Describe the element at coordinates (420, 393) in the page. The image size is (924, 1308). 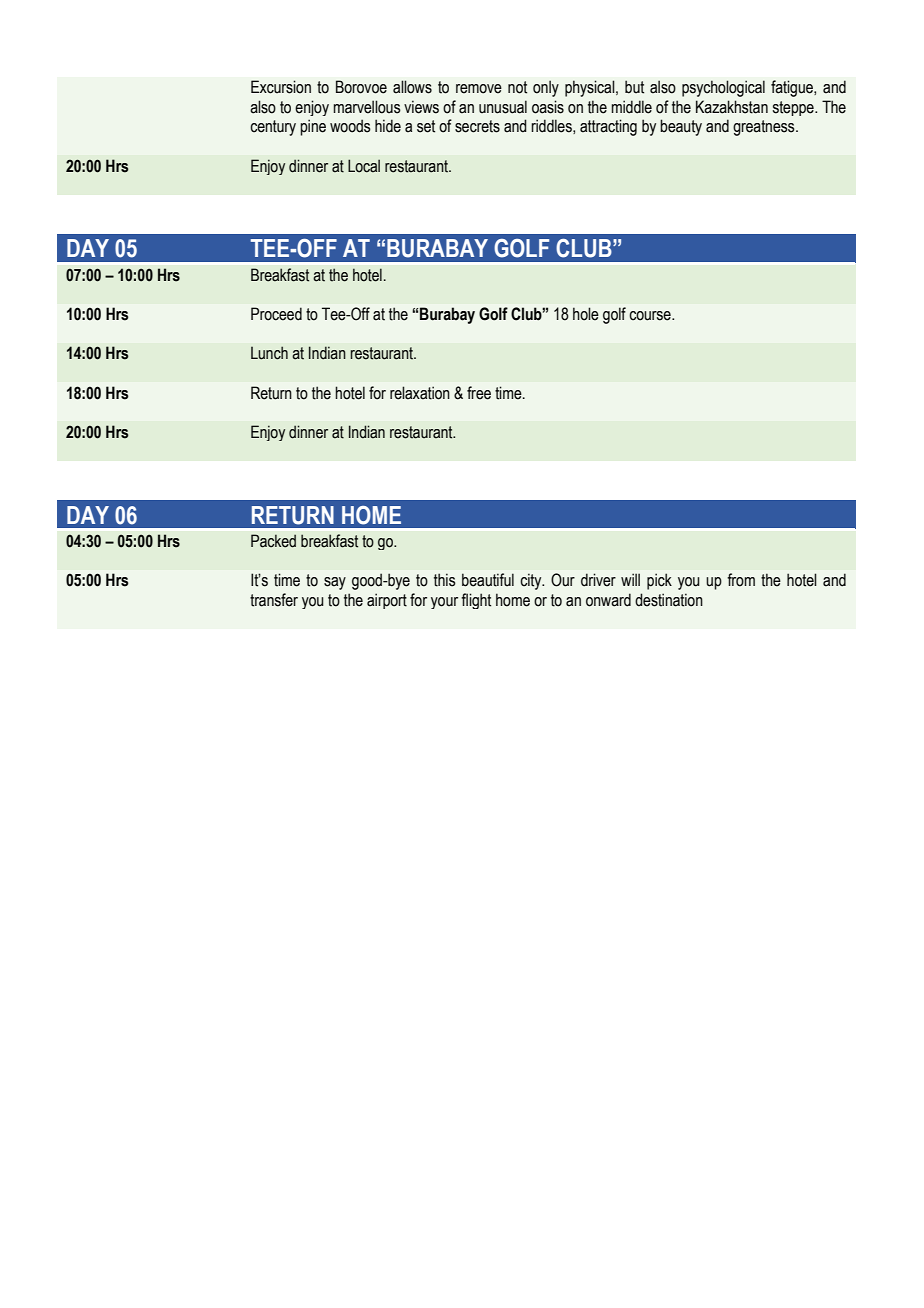
I see `relaxation` at that location.
